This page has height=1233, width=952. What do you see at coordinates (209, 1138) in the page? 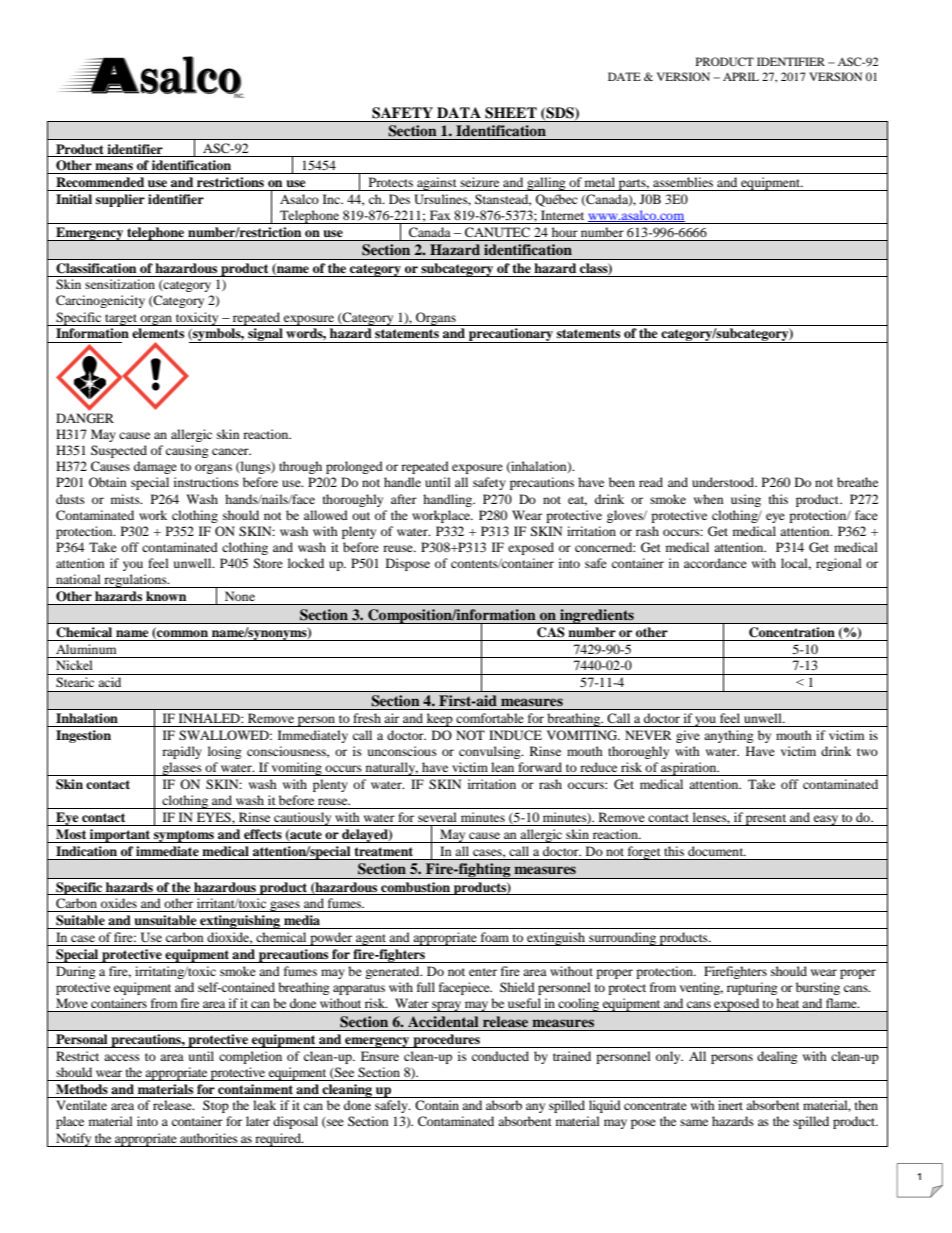
I see `authorities` at bounding box center [209, 1138].
